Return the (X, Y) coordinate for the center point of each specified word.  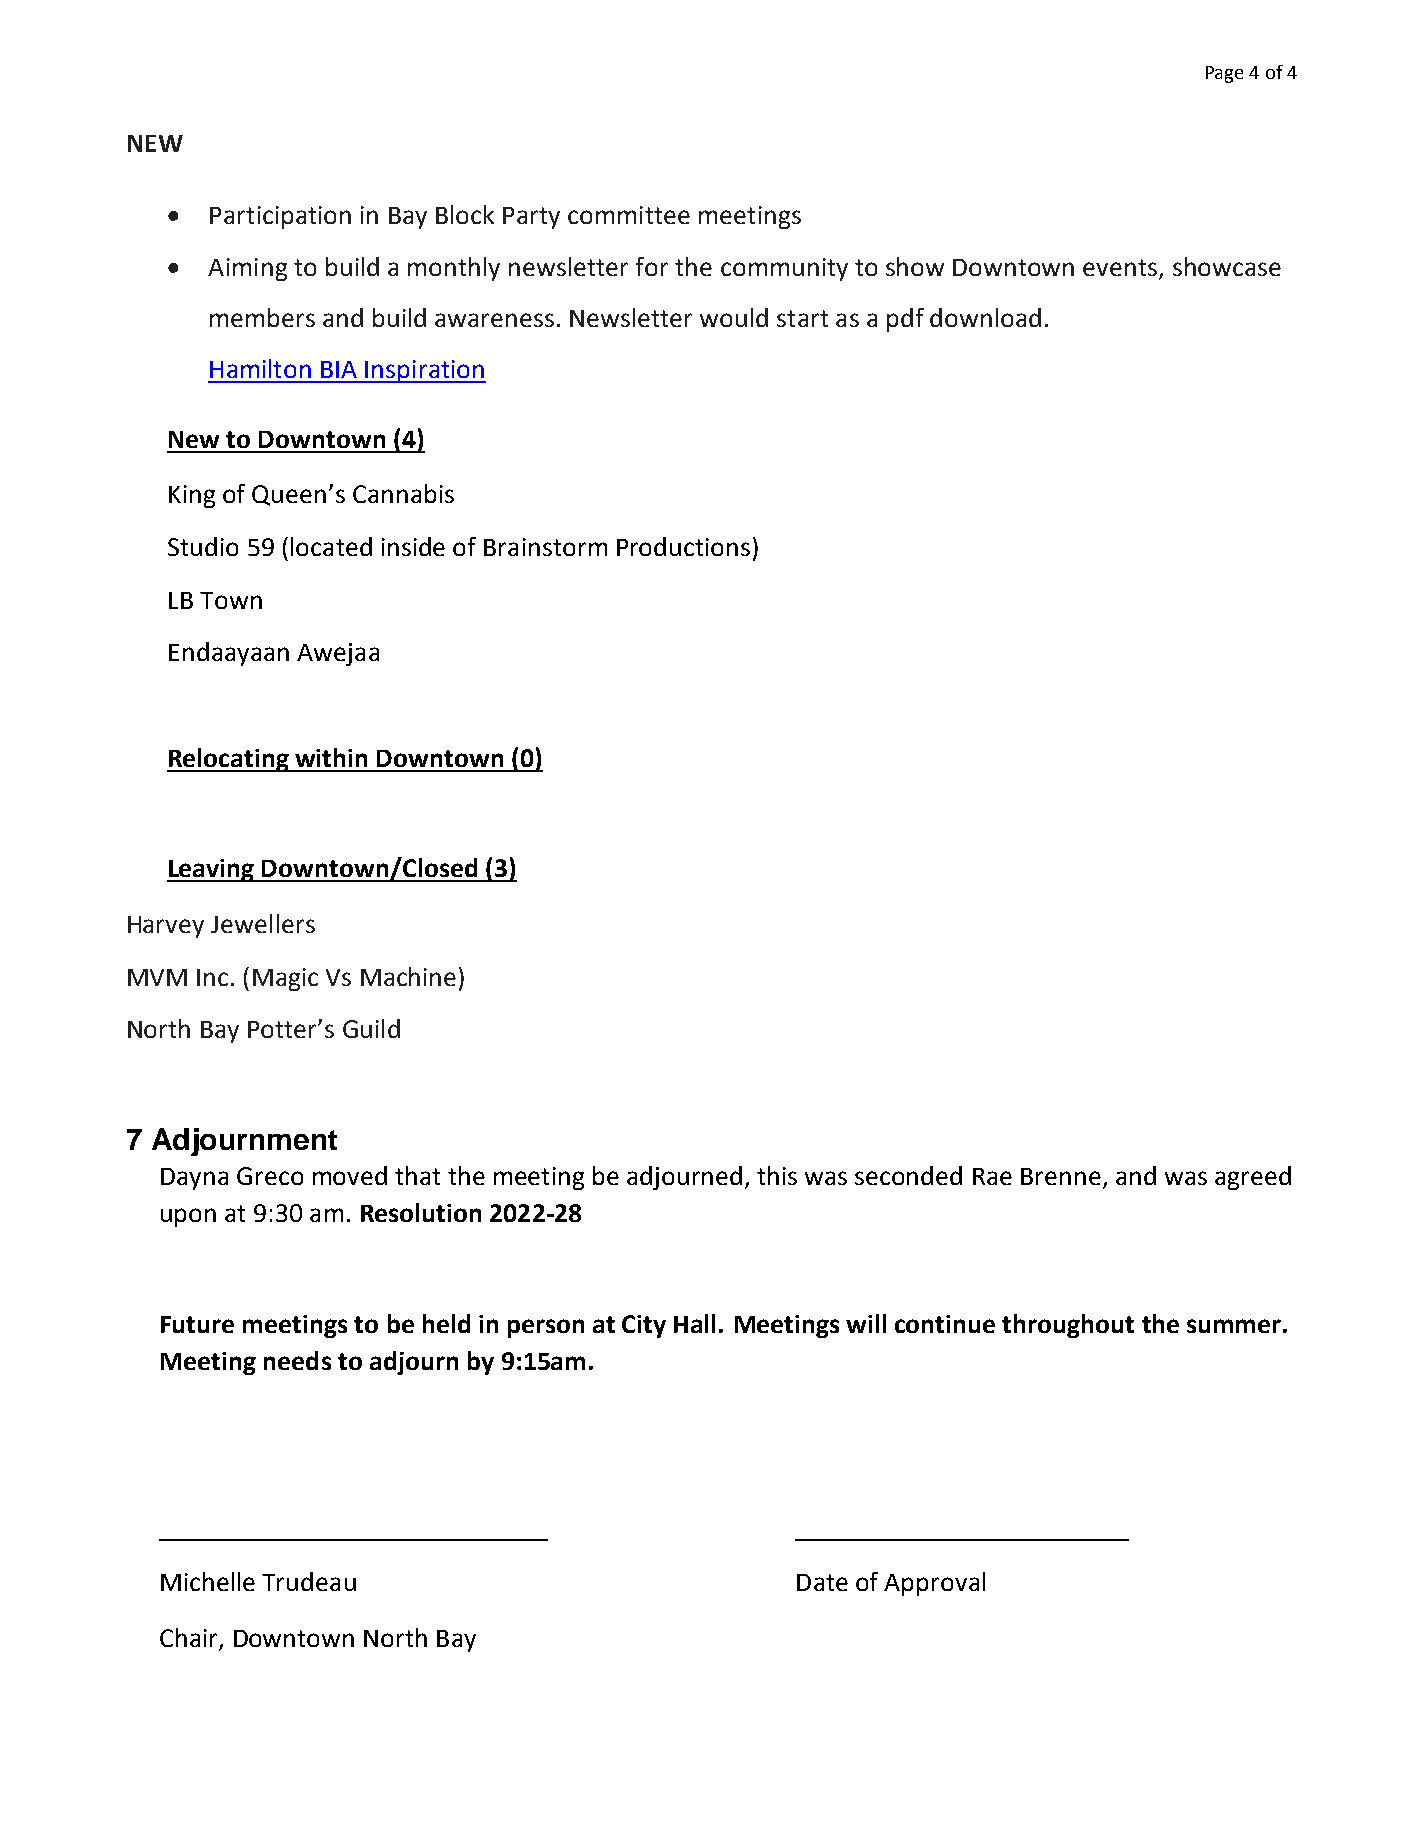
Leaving (212, 870)
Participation (280, 217)
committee (629, 215)
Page (1224, 74)
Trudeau (309, 1581)
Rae (992, 1176)
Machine (408, 976)
